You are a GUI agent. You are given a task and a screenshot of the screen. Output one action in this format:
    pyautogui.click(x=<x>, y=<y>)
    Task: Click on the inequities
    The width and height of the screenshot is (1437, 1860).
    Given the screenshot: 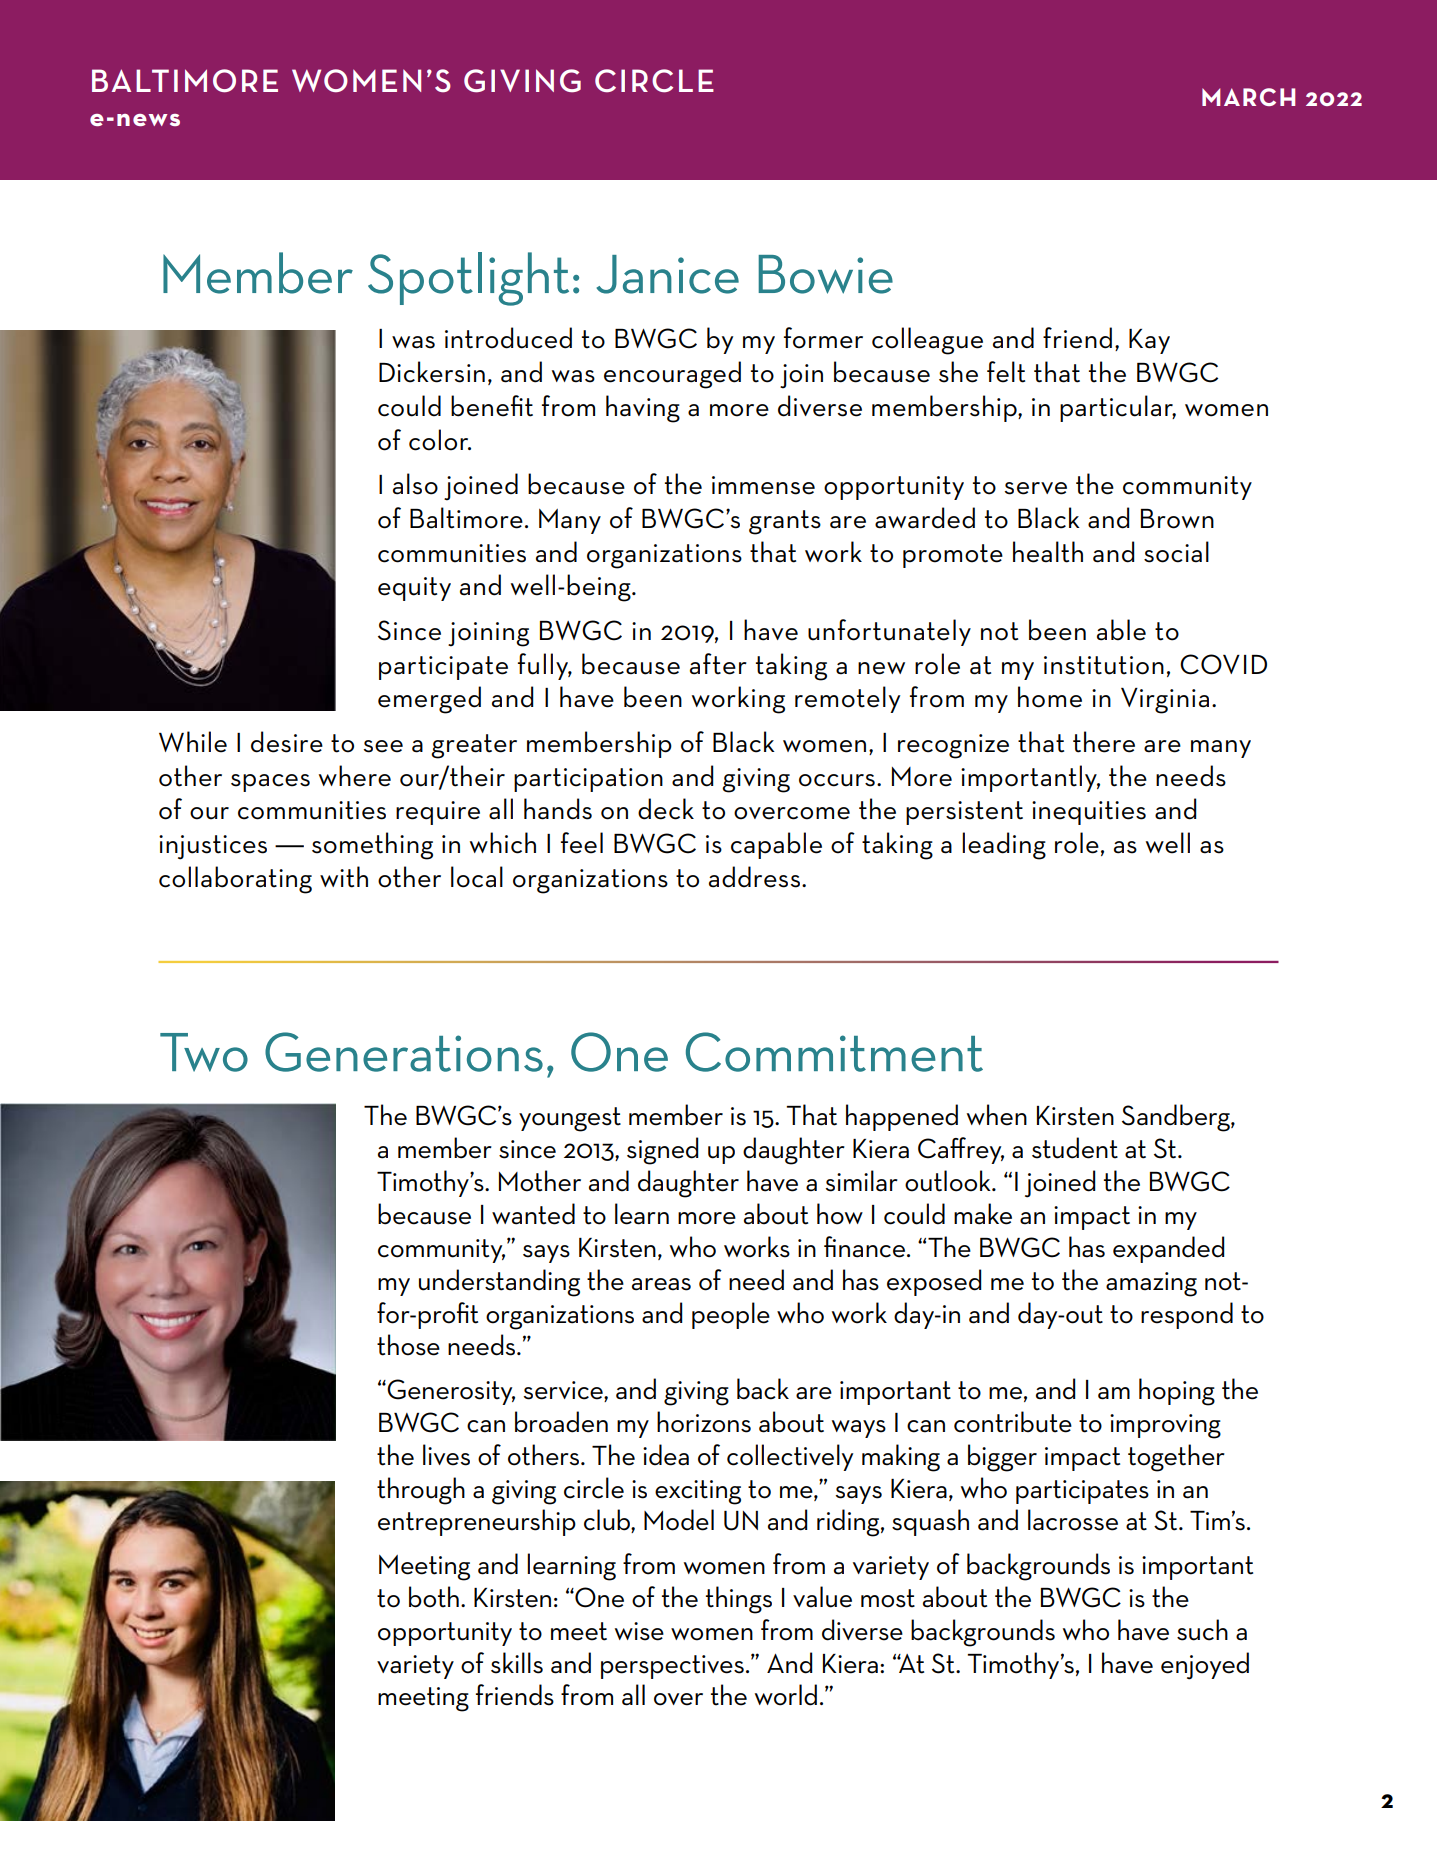 What is the action you would take?
    pyautogui.click(x=1089, y=813)
